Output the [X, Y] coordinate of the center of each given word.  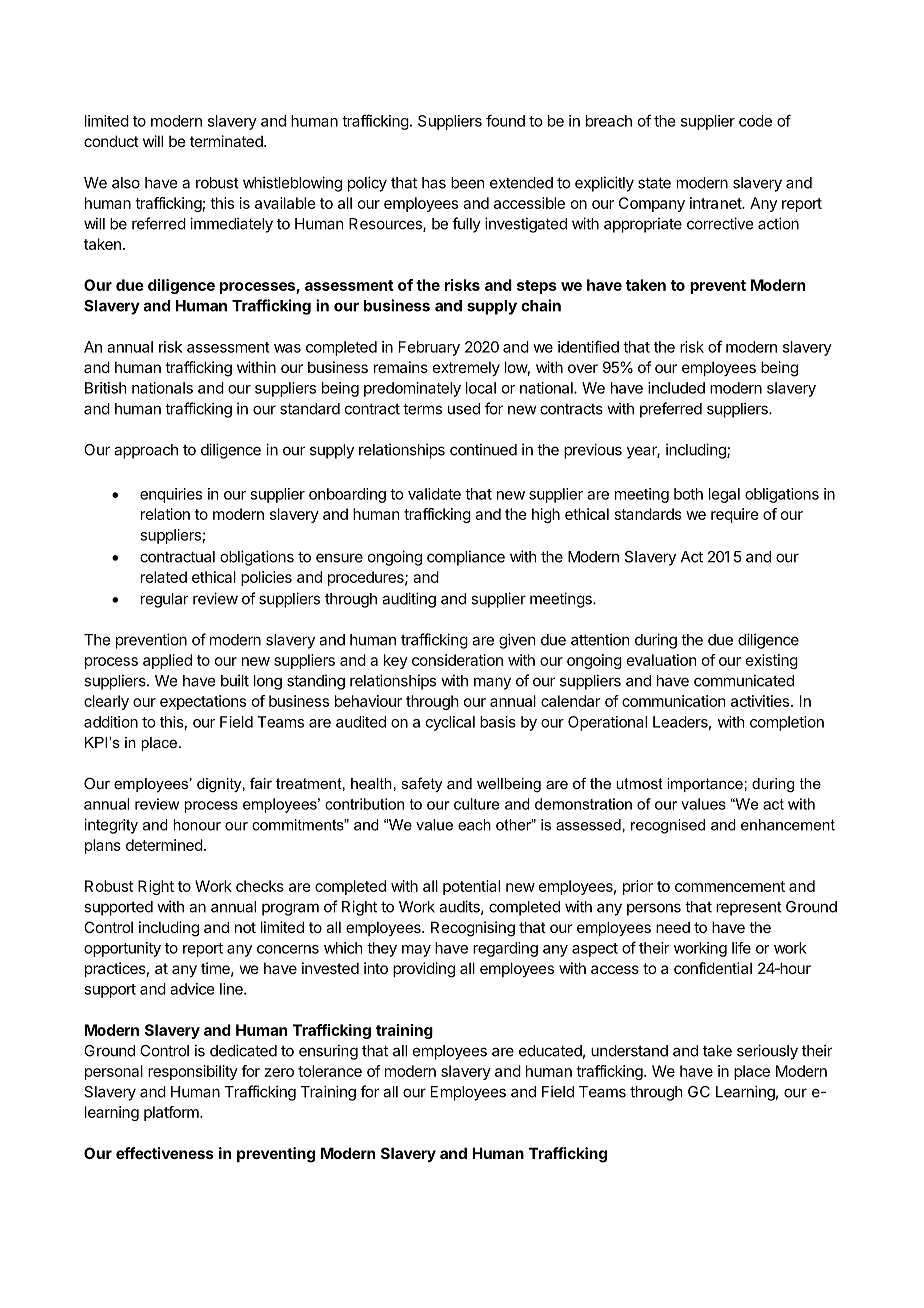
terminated [227, 141]
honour [197, 825]
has [434, 183]
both [688, 494]
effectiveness [165, 1153]
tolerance [330, 1071]
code [755, 121]
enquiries [171, 495]
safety [421, 785]
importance [705, 785]
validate [434, 494]
